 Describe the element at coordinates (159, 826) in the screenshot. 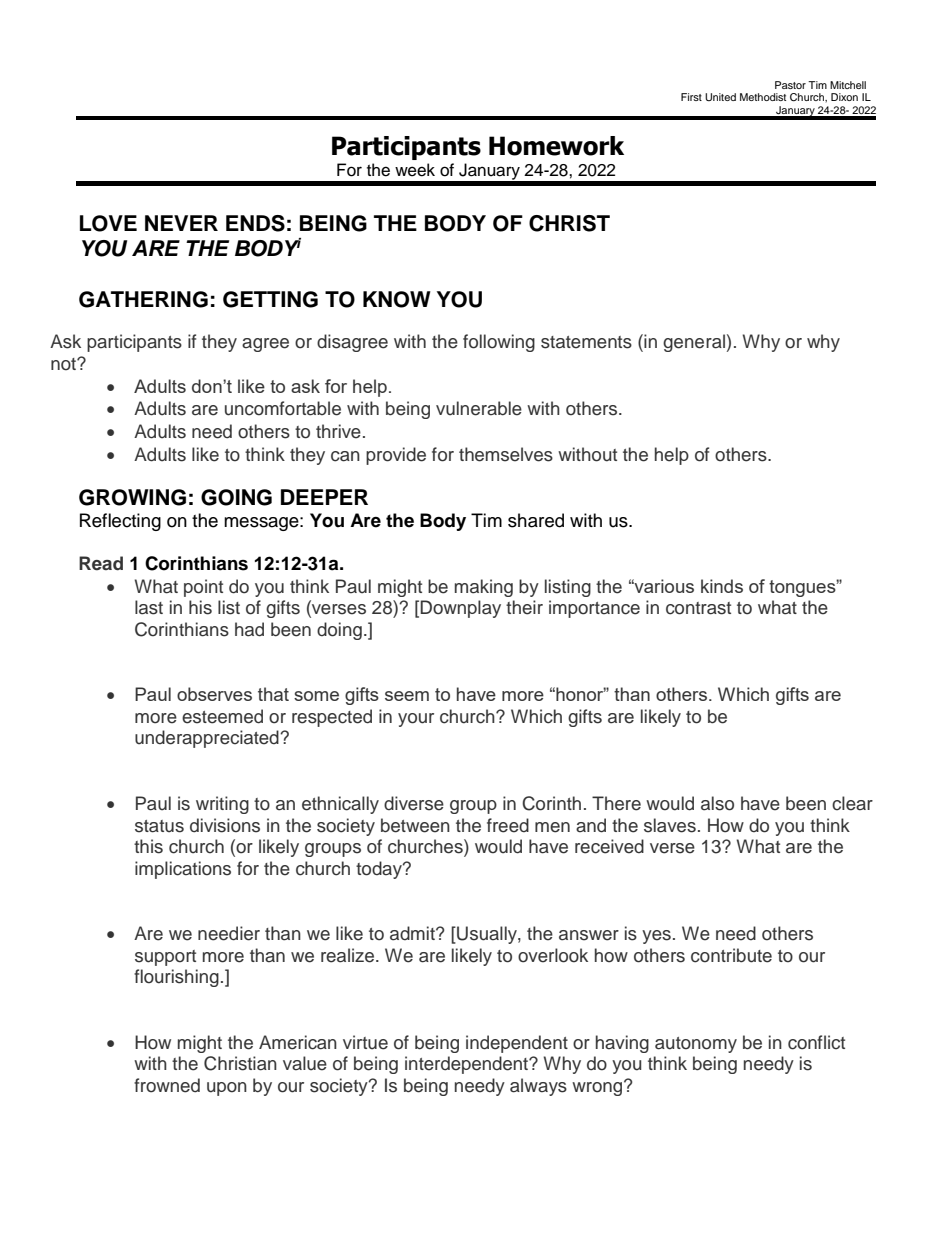

I see `status` at that location.
